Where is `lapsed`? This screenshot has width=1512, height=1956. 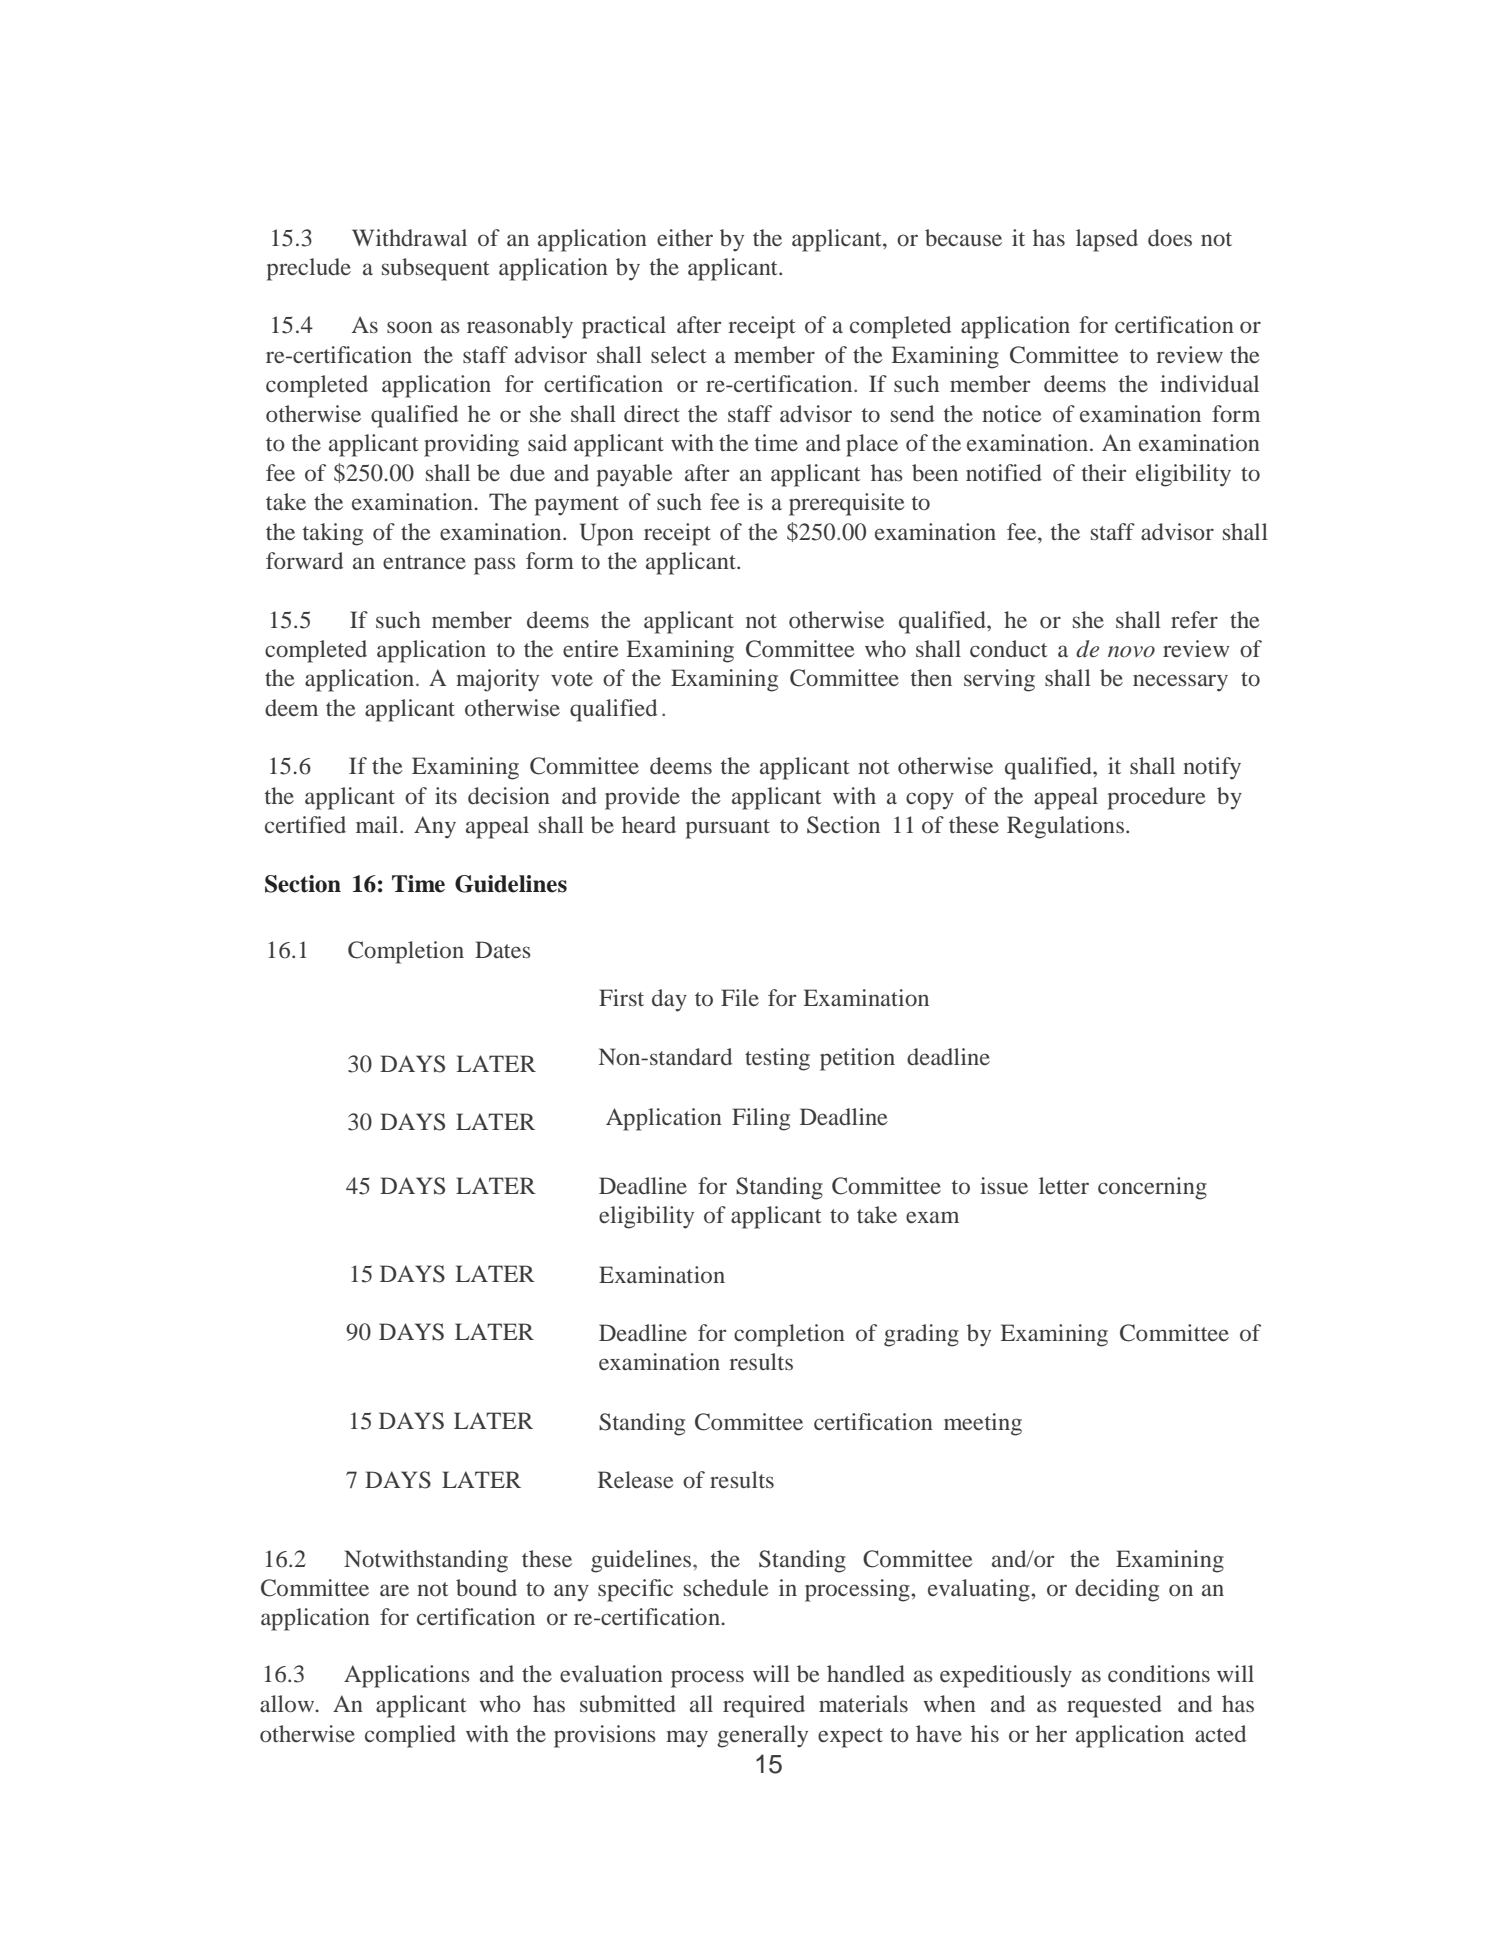
lapsed is located at coordinates (1107, 240).
